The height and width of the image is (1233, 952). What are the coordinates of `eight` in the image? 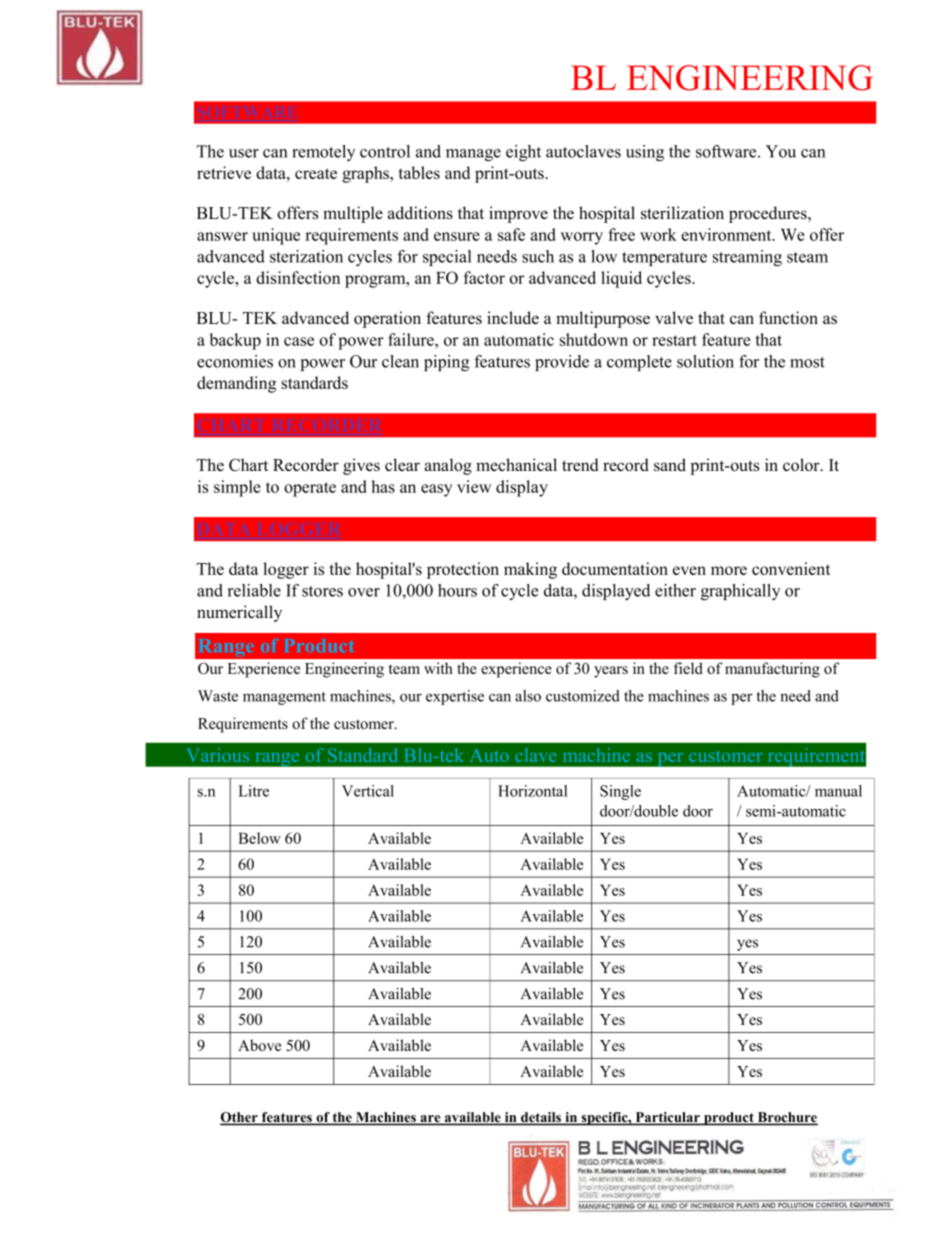 It's located at (523, 153).
